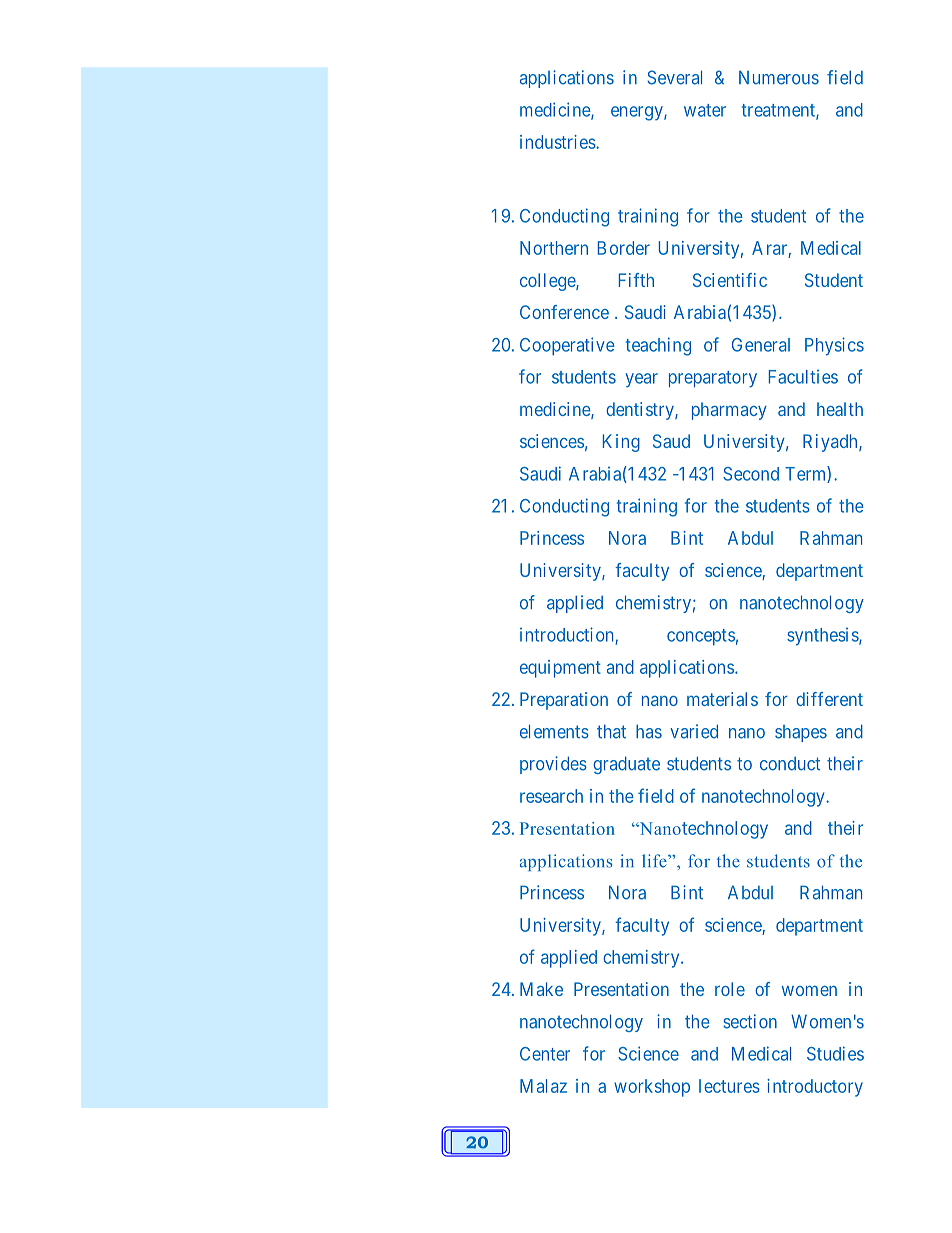  What do you see at coordinates (834, 346) in the screenshot?
I see `Physics` at bounding box center [834, 346].
